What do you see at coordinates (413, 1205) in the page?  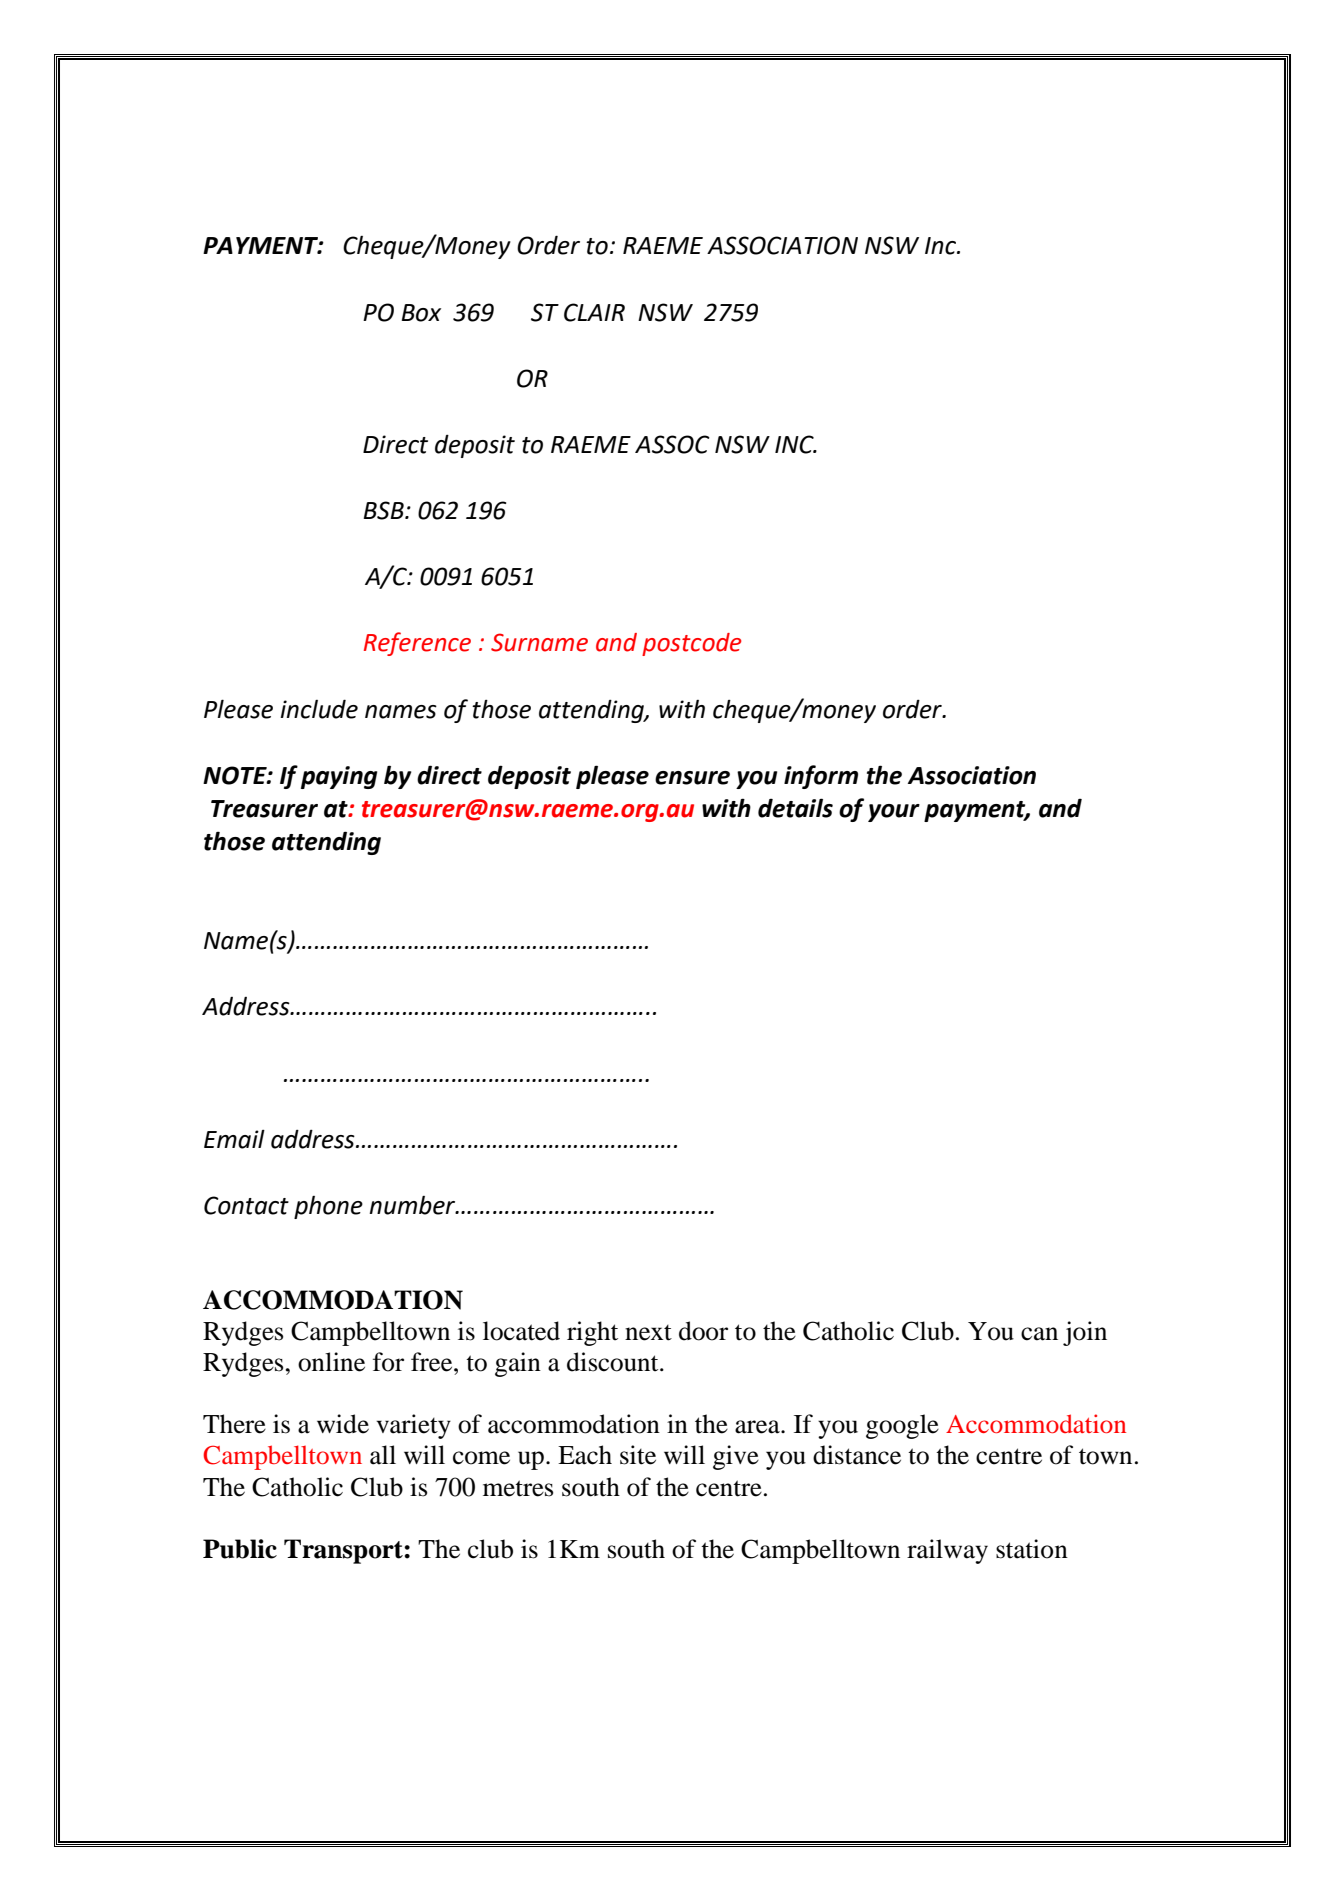 I see `number` at bounding box center [413, 1205].
